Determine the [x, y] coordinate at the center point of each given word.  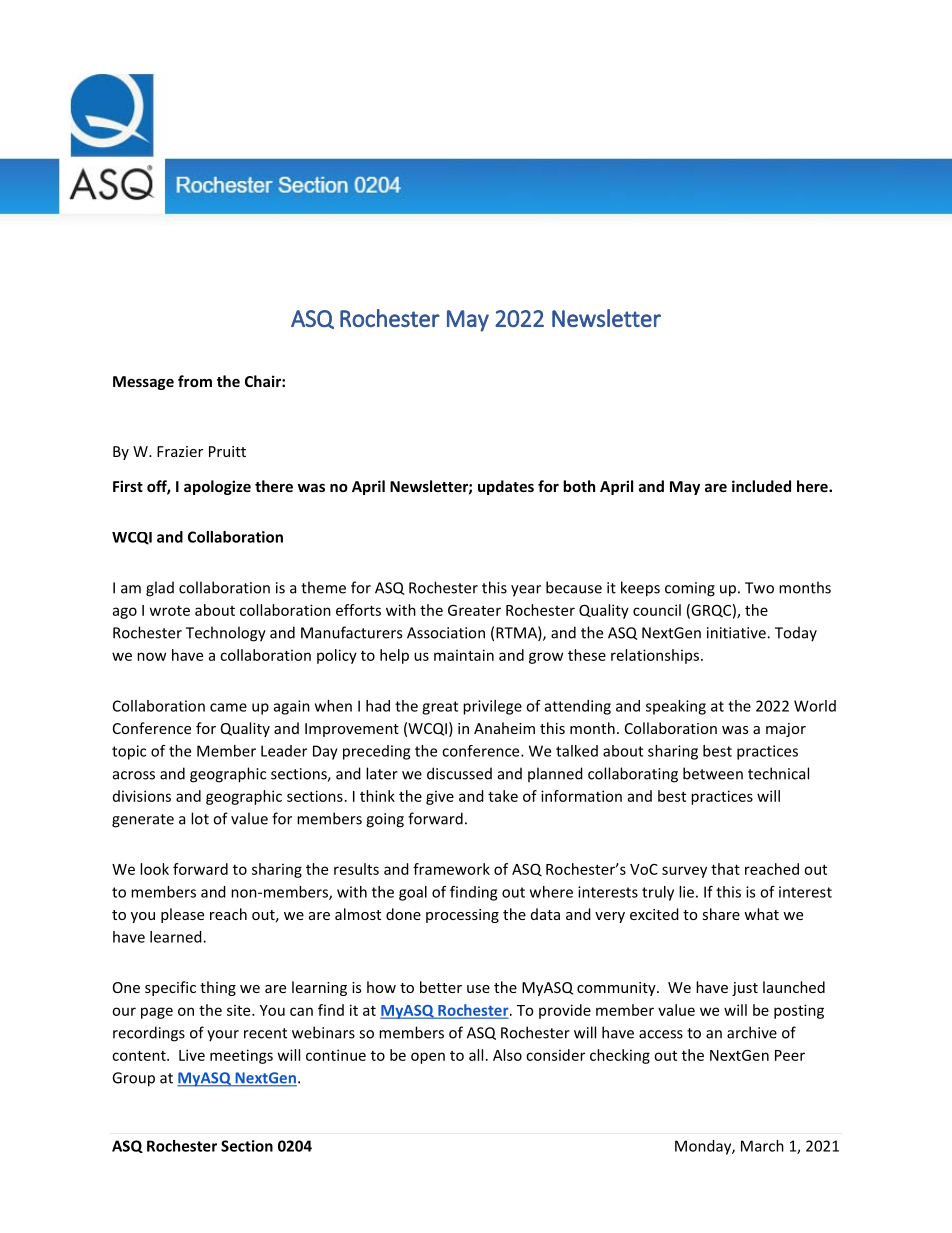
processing [462, 916]
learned [177, 937]
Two [759, 588]
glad [160, 589]
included [761, 486]
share [721, 914]
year [526, 591]
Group [133, 1079]
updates [506, 487]
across [134, 775]
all [476, 1055]
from [195, 381]
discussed [459, 773]
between [713, 773]
